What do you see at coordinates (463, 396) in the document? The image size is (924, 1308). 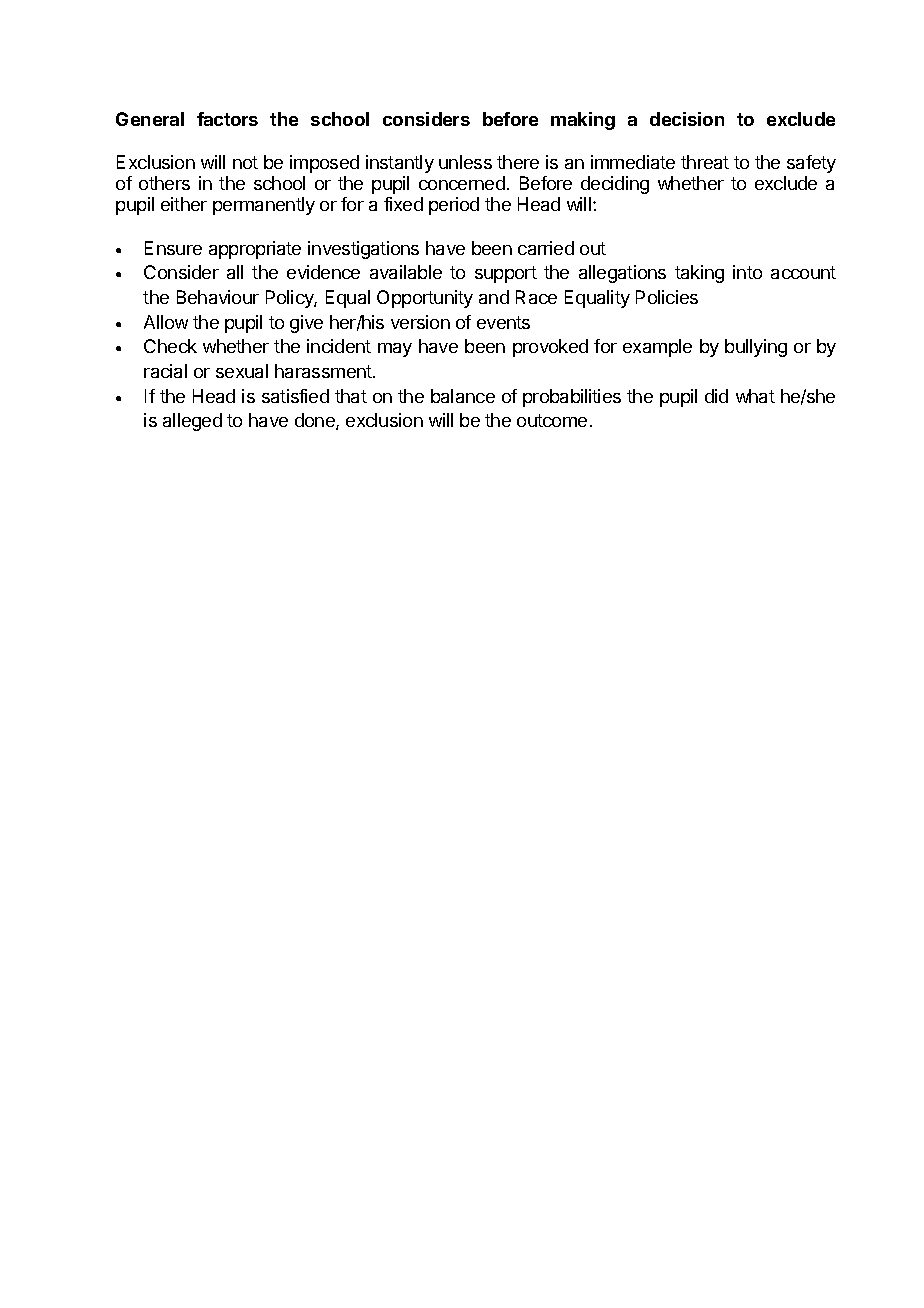 I see `balance` at bounding box center [463, 396].
